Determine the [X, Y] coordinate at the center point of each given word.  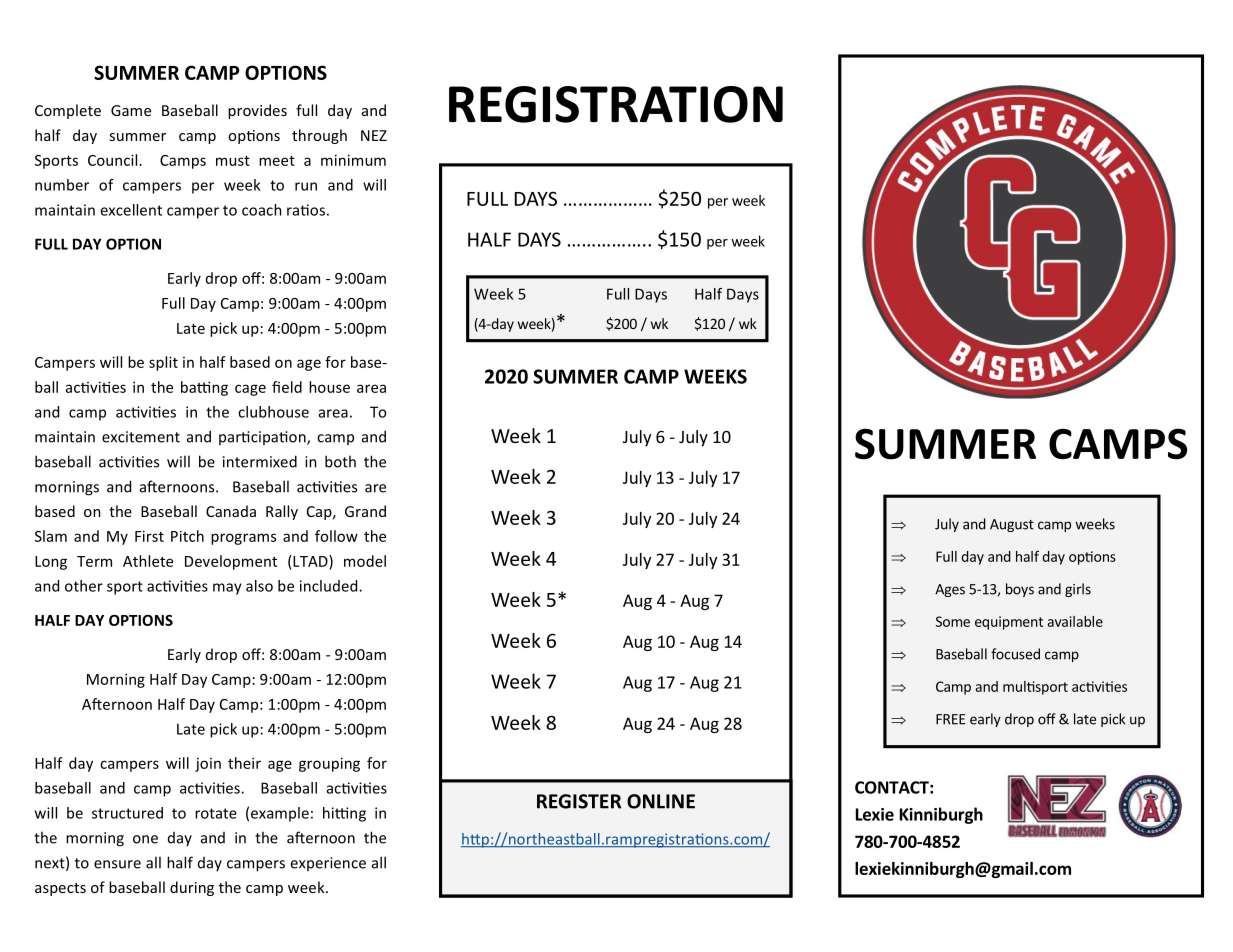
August [1012, 525]
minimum [353, 160]
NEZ [374, 135]
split [163, 363]
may [227, 589]
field [287, 387]
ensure [117, 864]
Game [131, 110]
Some [953, 621]
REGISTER [579, 801]
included [330, 586]
